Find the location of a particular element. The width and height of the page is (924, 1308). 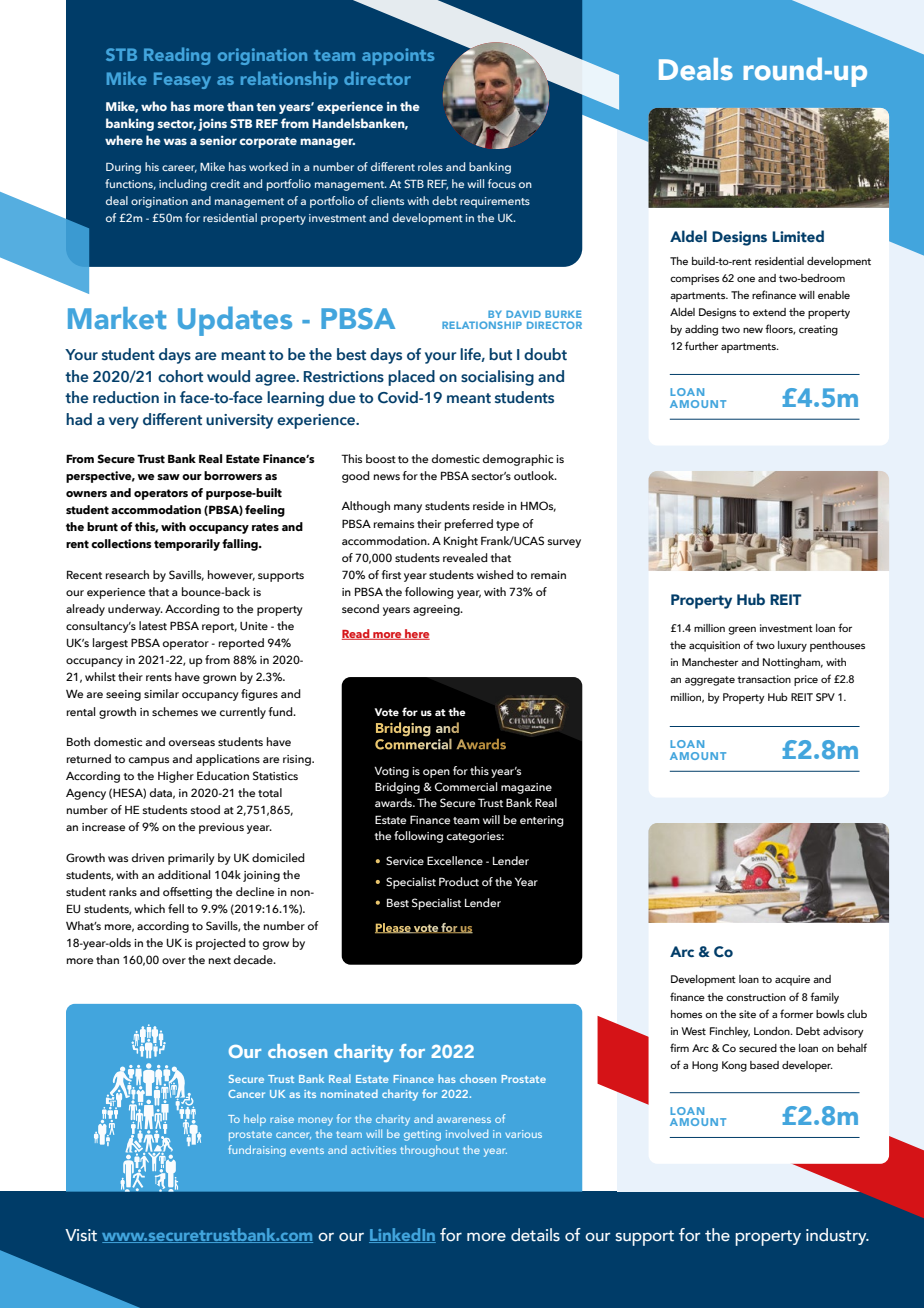

industry is located at coordinates (837, 1236).
